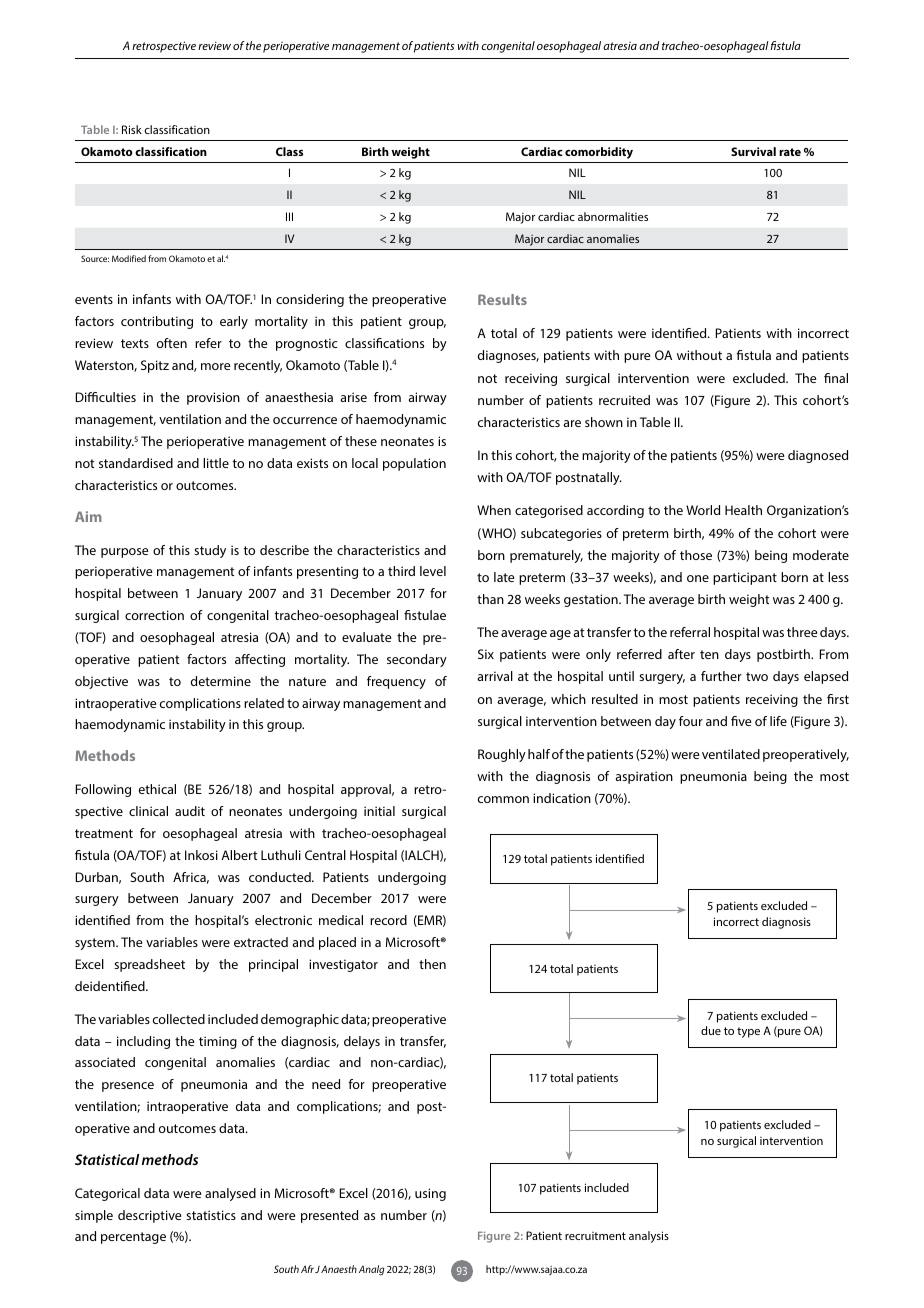 The width and height of the screenshot is (924, 1308). I want to click on Risk, so click(132, 129).
